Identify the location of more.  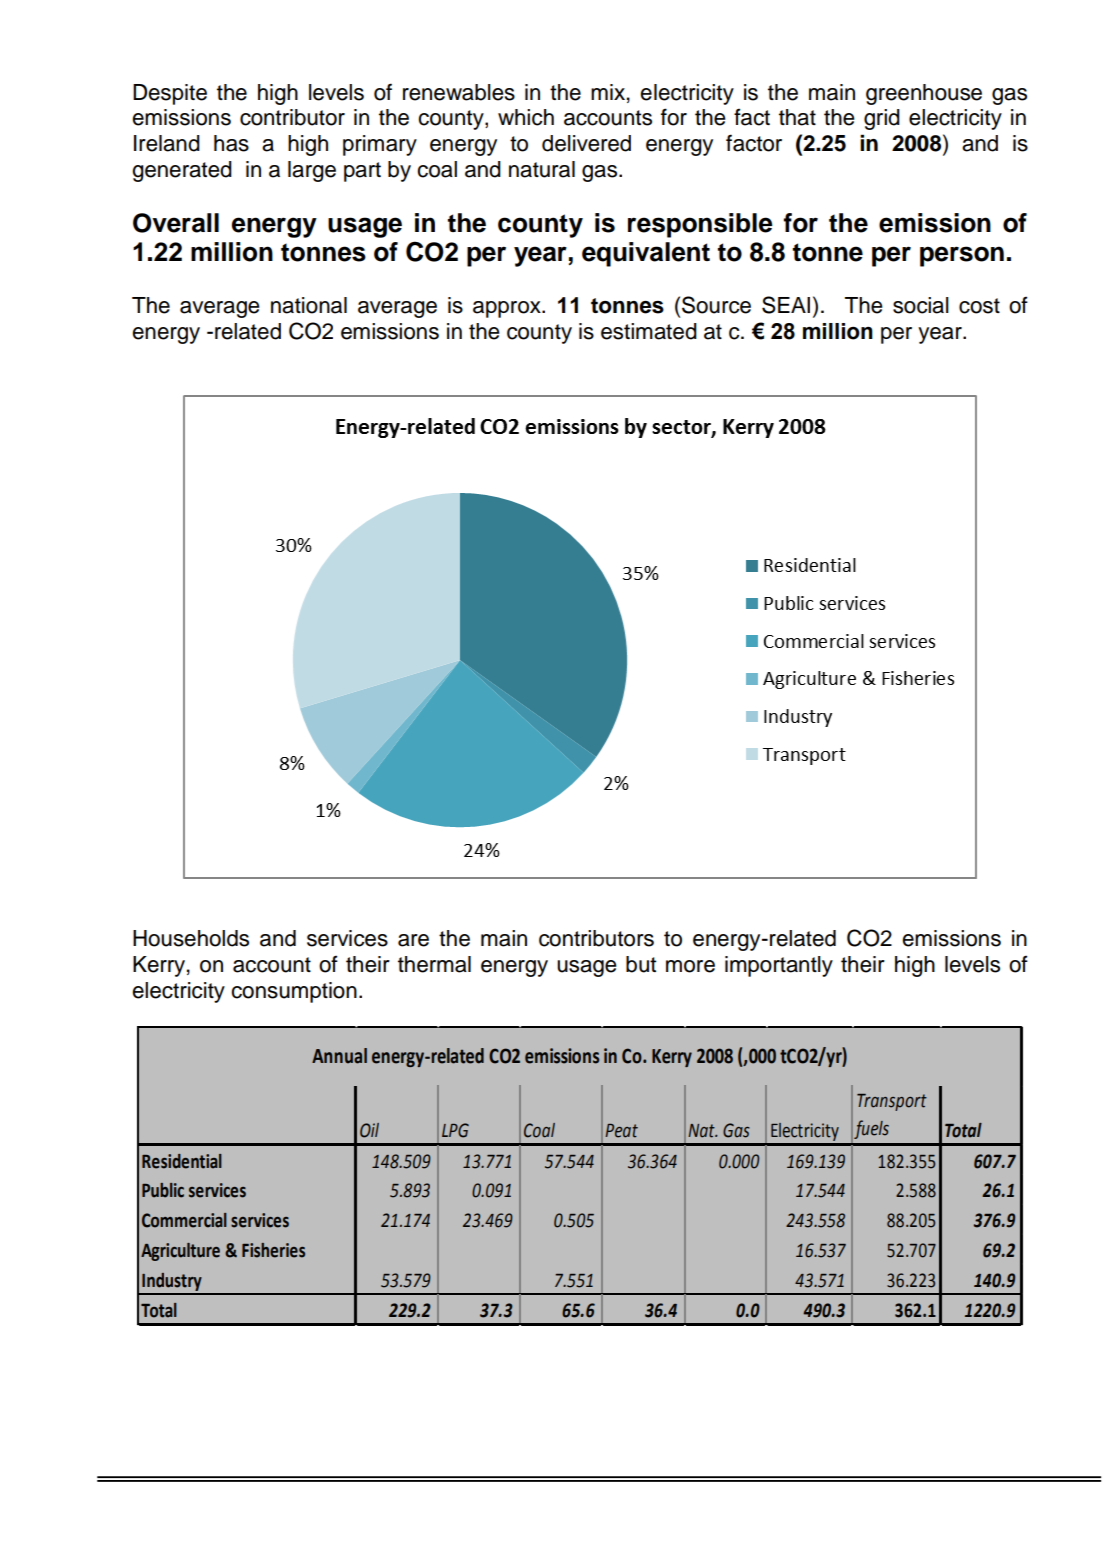
(690, 966).
